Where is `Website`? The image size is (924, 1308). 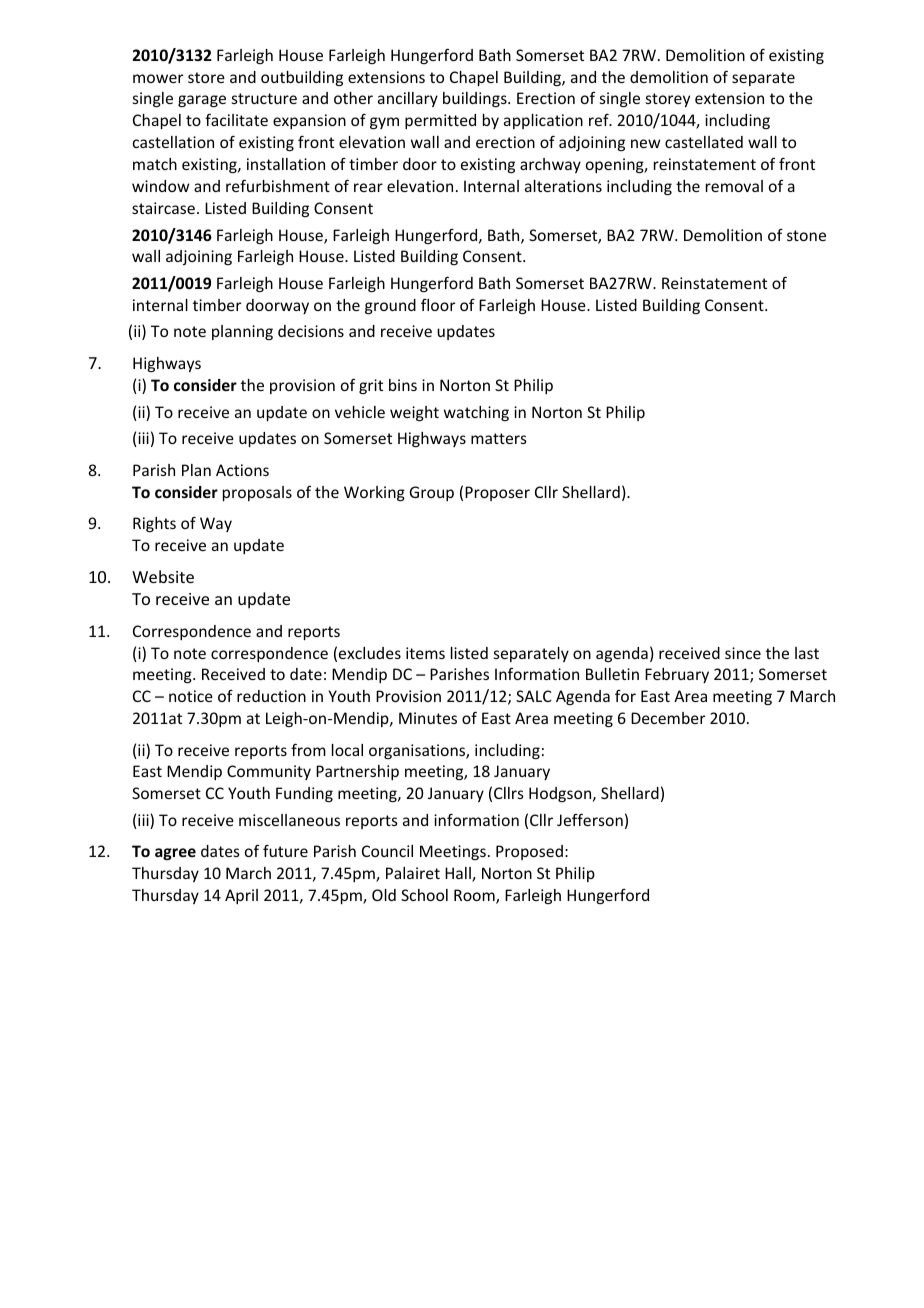 Website is located at coordinates (163, 576).
